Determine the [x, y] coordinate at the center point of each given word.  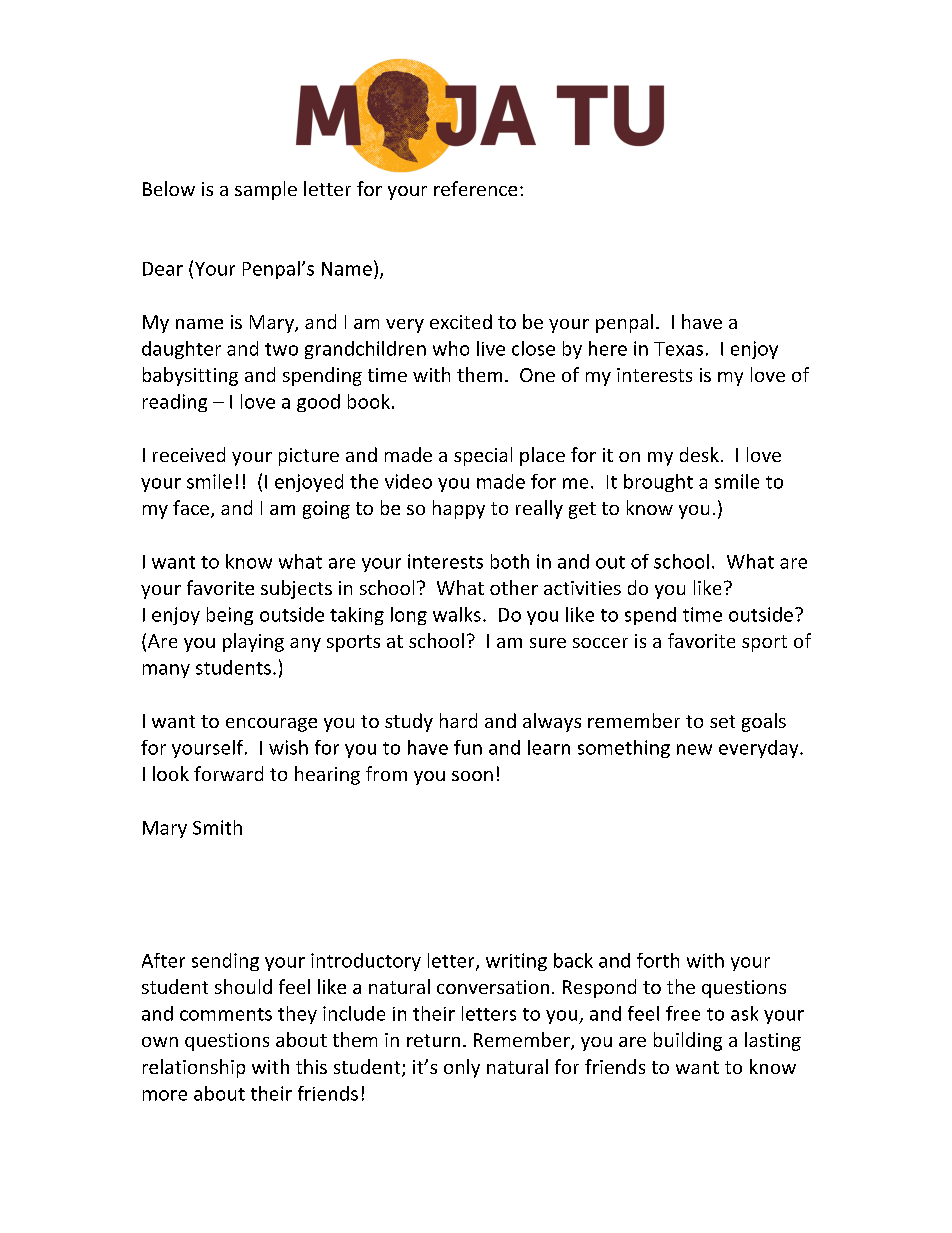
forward [228, 773]
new [694, 749]
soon [472, 776]
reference [475, 188]
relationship [194, 1068]
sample [266, 190]
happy [459, 509]
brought [658, 483]
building [688, 1041]
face [192, 509]
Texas [678, 349]
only [462, 1068]
